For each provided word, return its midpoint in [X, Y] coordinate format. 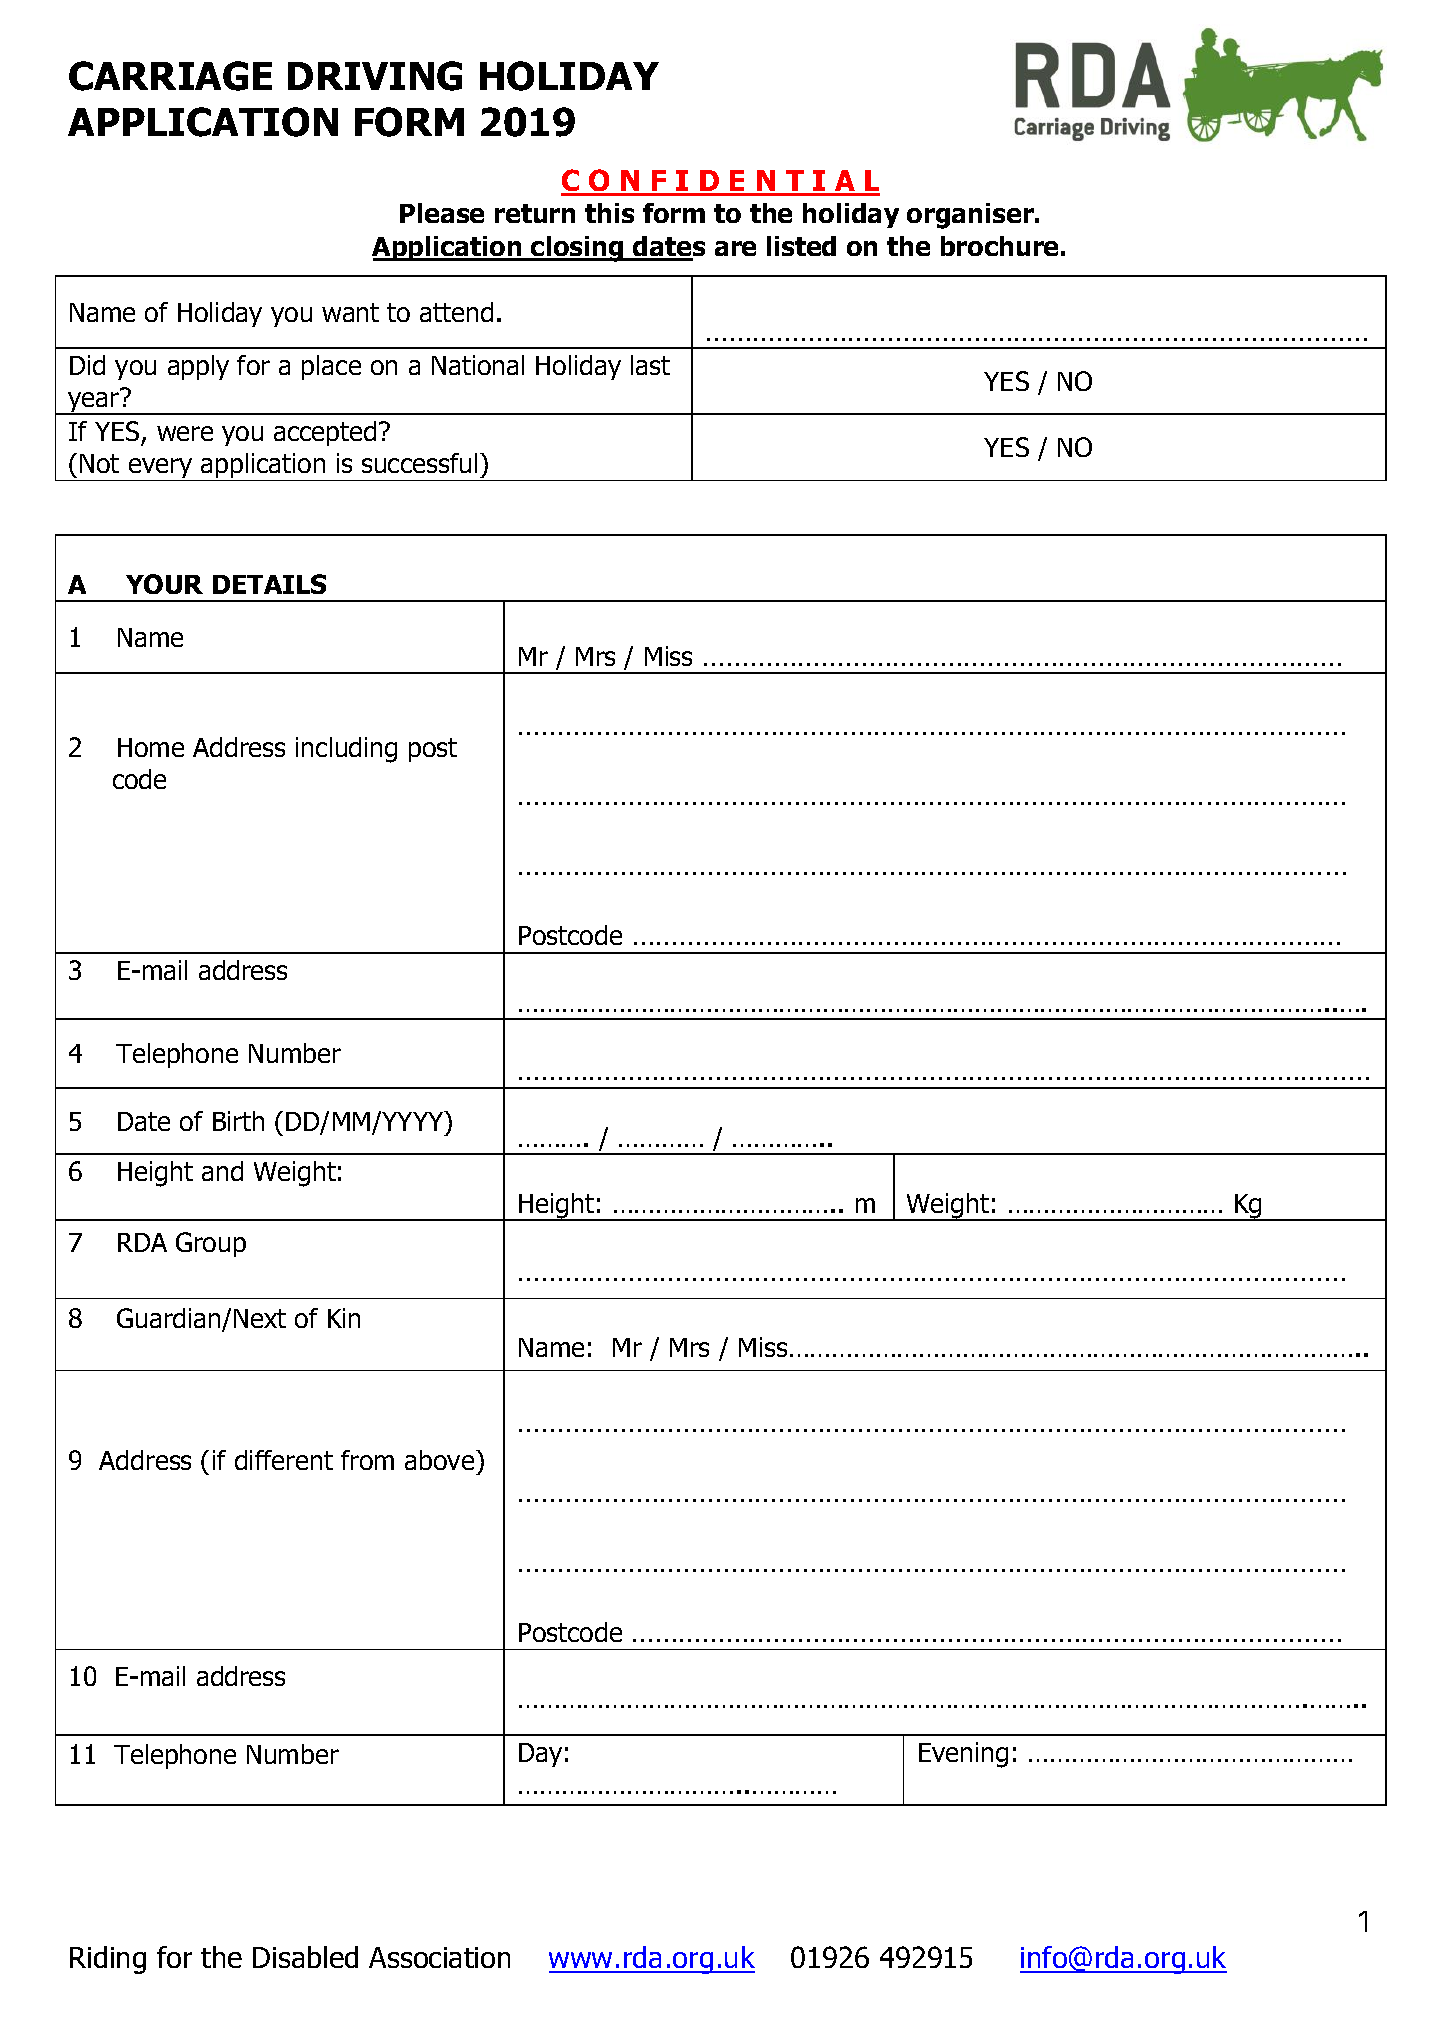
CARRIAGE [170, 76]
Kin [344, 1318]
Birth [238, 1121]
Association [439, 1957]
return [535, 213]
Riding [108, 1960]
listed [801, 246]
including [346, 750]
